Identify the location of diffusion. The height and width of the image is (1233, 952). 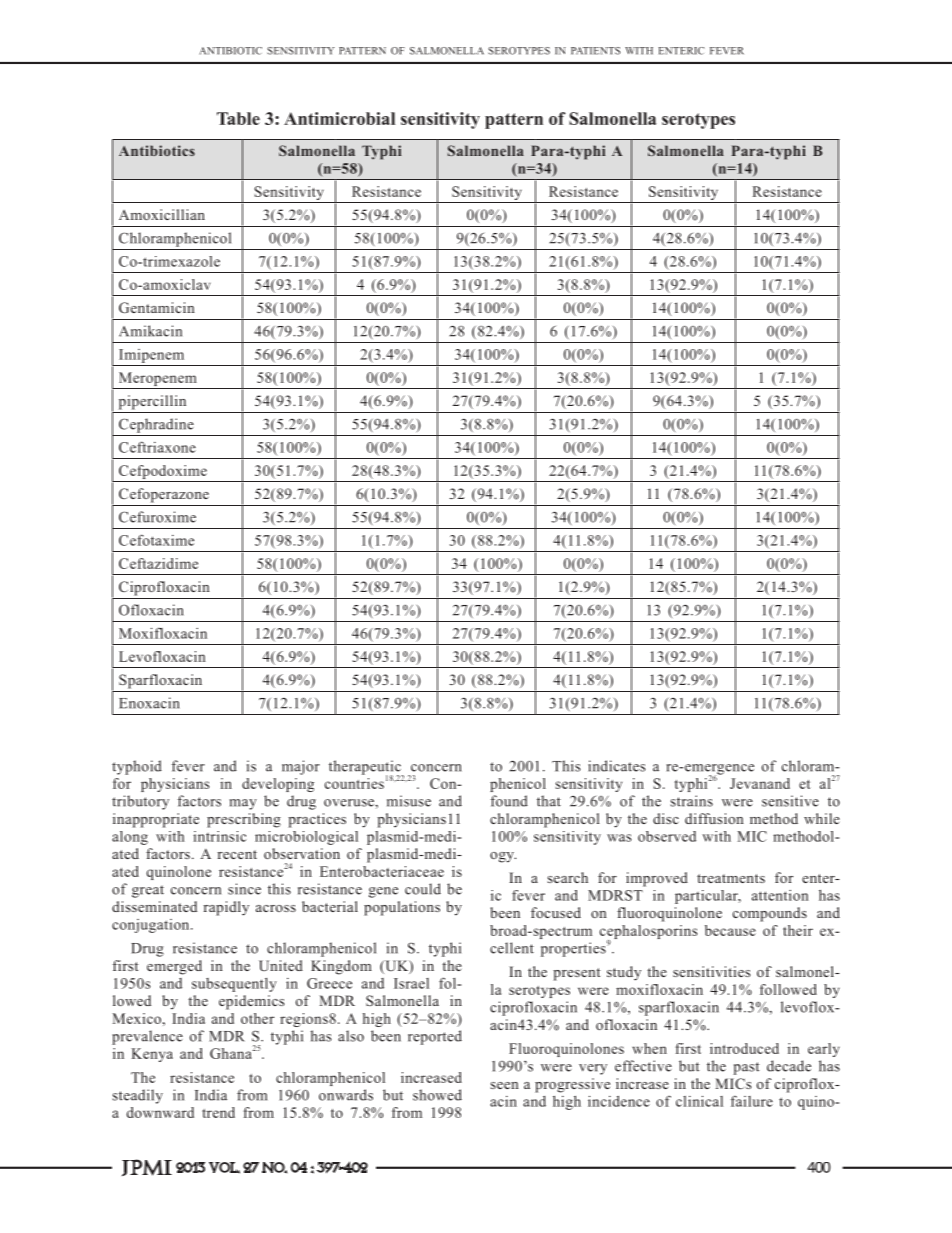
(714, 818).
